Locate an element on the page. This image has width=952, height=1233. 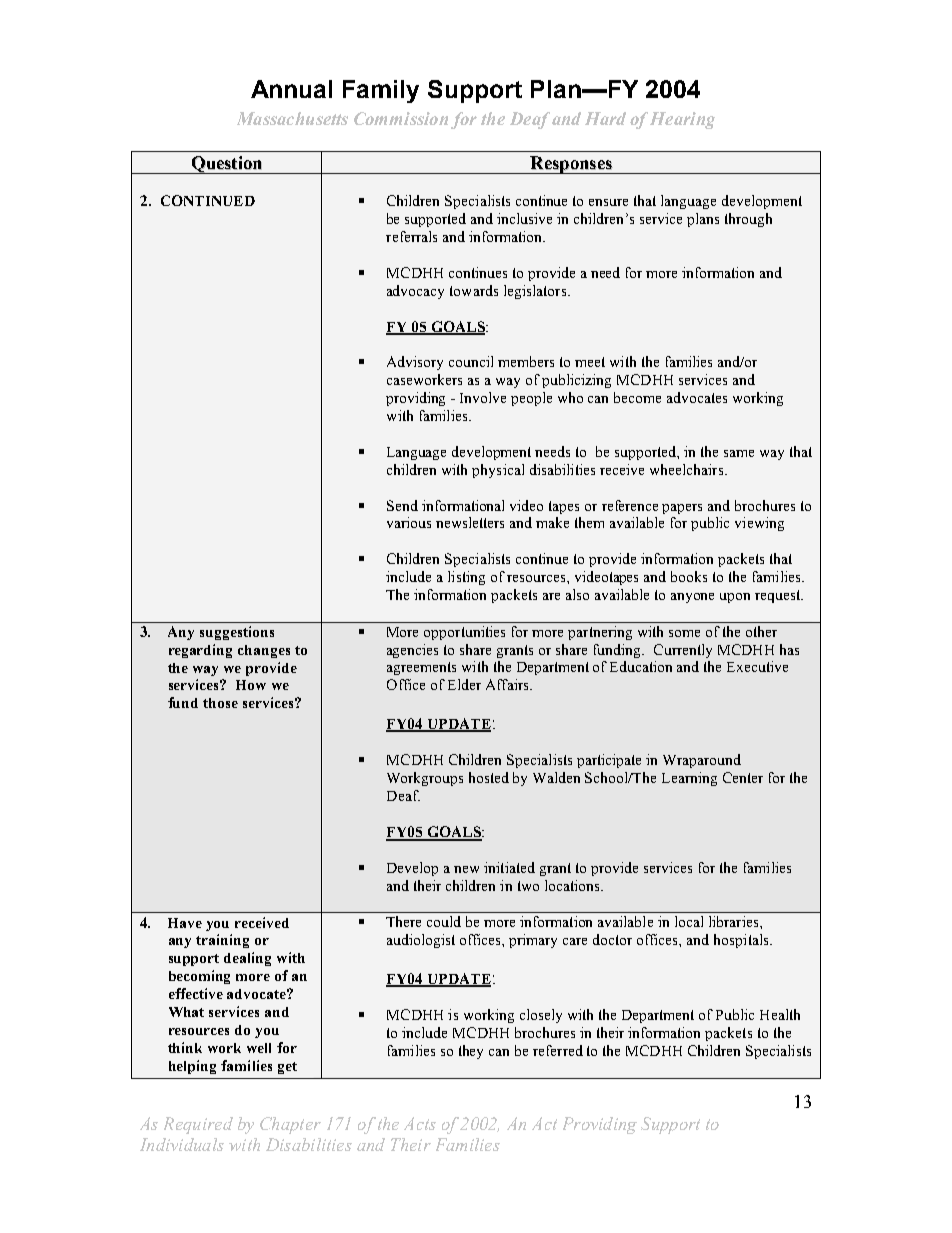
Chapter is located at coordinates (290, 1125).
